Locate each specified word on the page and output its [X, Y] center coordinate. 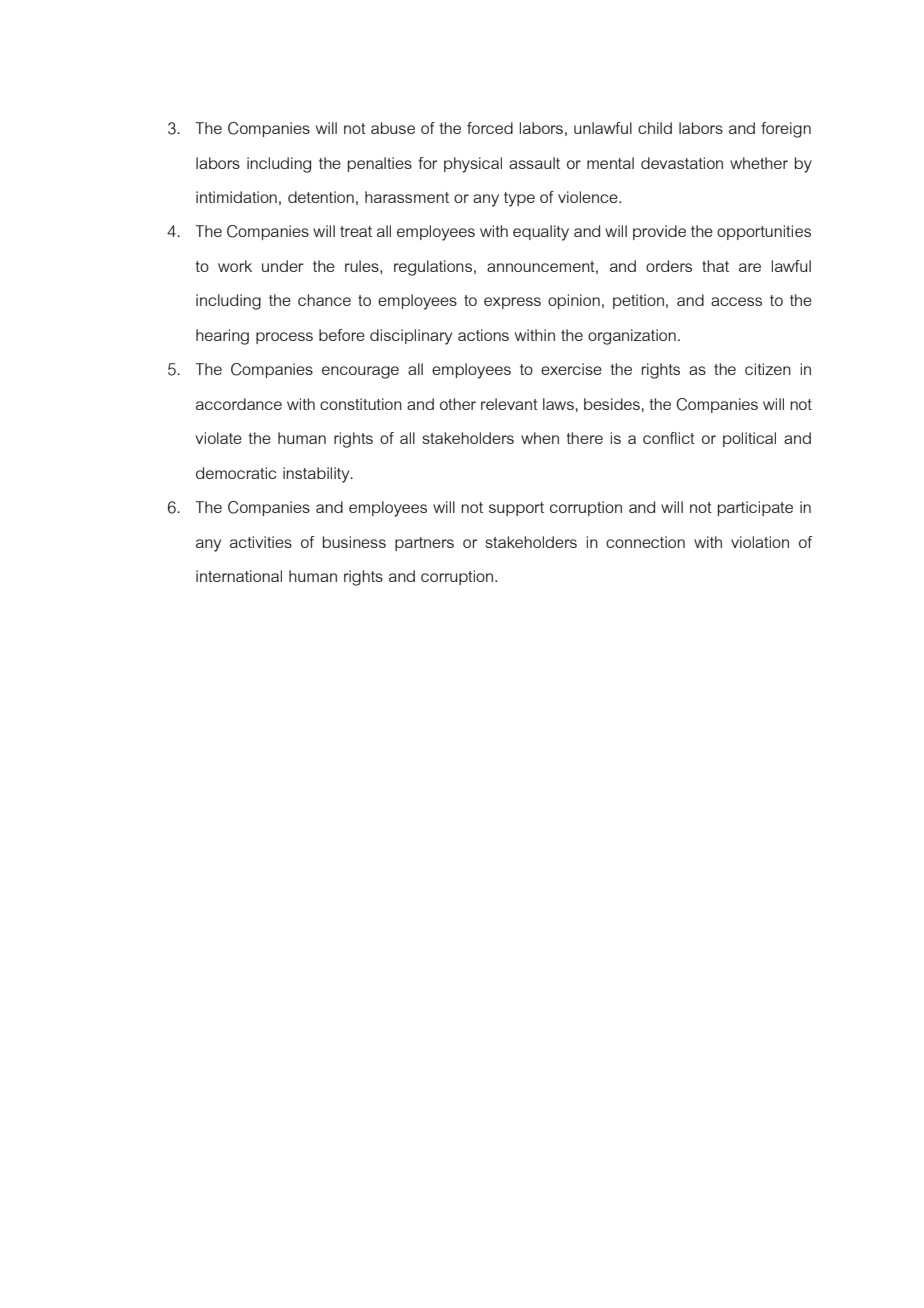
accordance [239, 404]
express [512, 303]
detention [321, 197]
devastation [682, 163]
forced [490, 128]
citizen [768, 369]
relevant [509, 404]
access [736, 301]
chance [324, 300]
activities [261, 542]
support [516, 509]
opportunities [764, 232]
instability [317, 475]
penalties [380, 164]
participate [755, 508]
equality [541, 233]
